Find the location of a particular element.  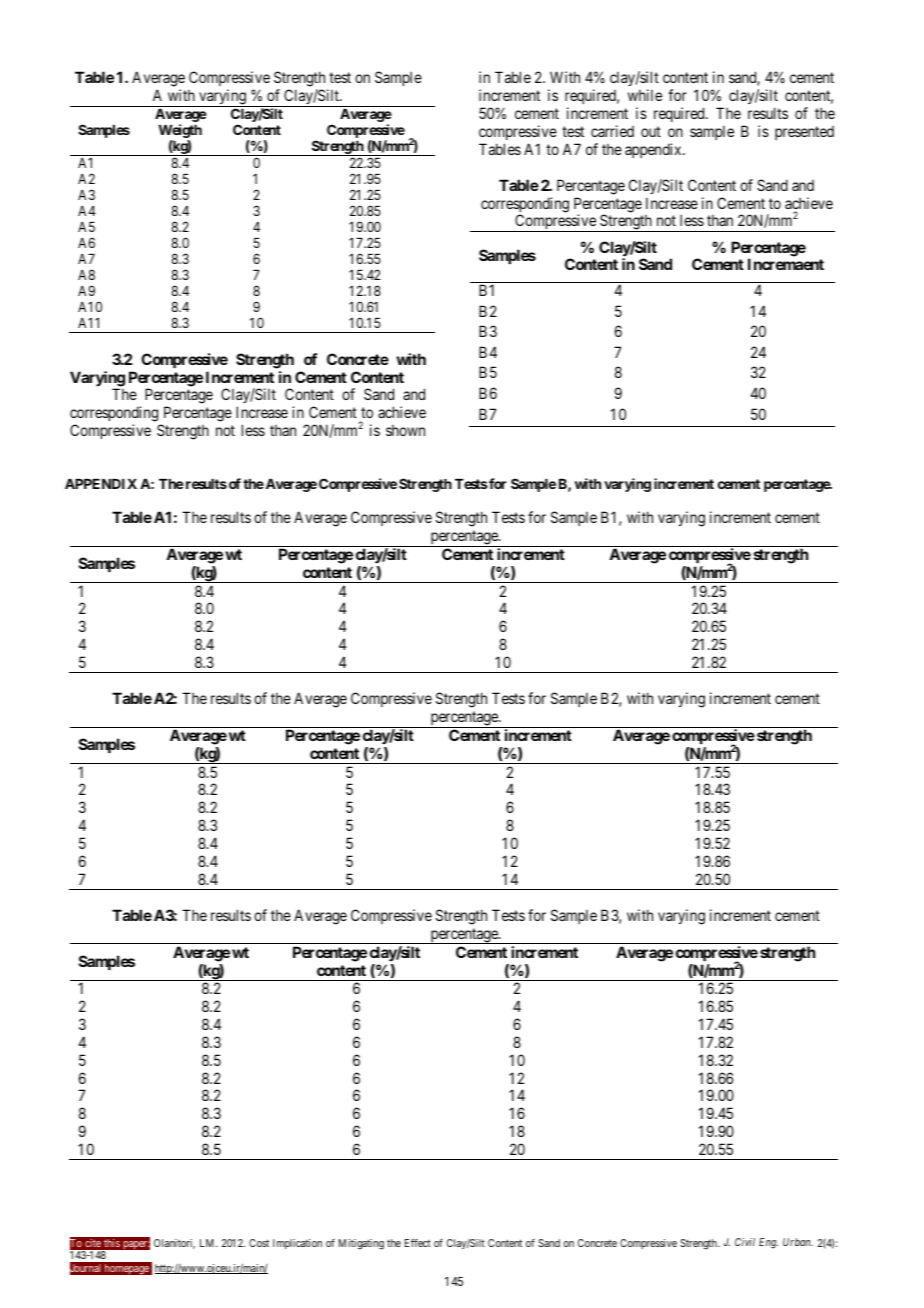

presented is located at coordinates (804, 133).
